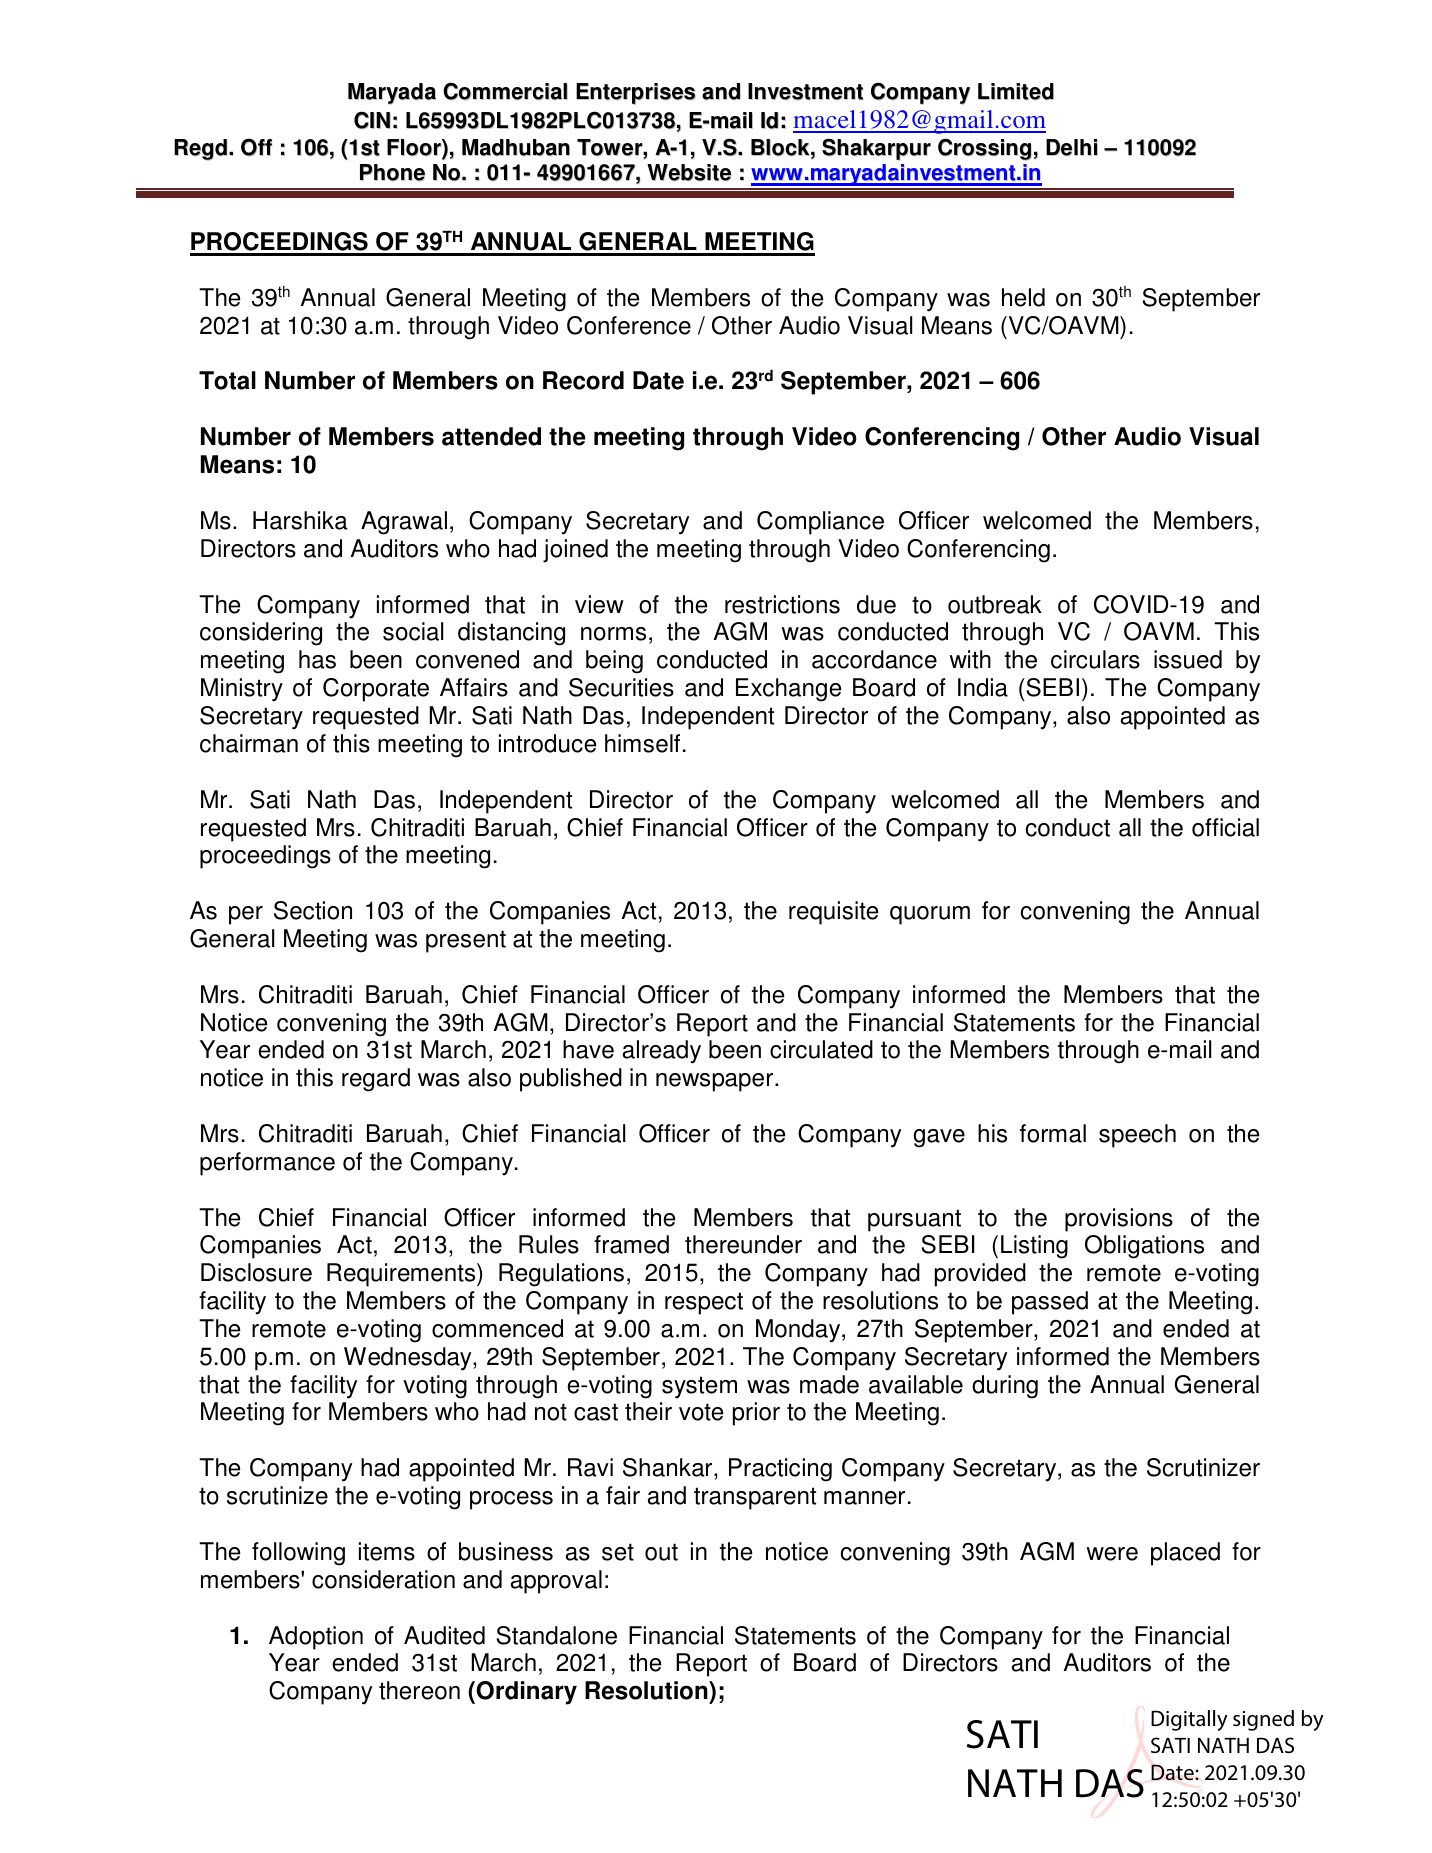 The image size is (1432, 1853). What do you see at coordinates (1023, 297) in the screenshot?
I see `held` at bounding box center [1023, 297].
